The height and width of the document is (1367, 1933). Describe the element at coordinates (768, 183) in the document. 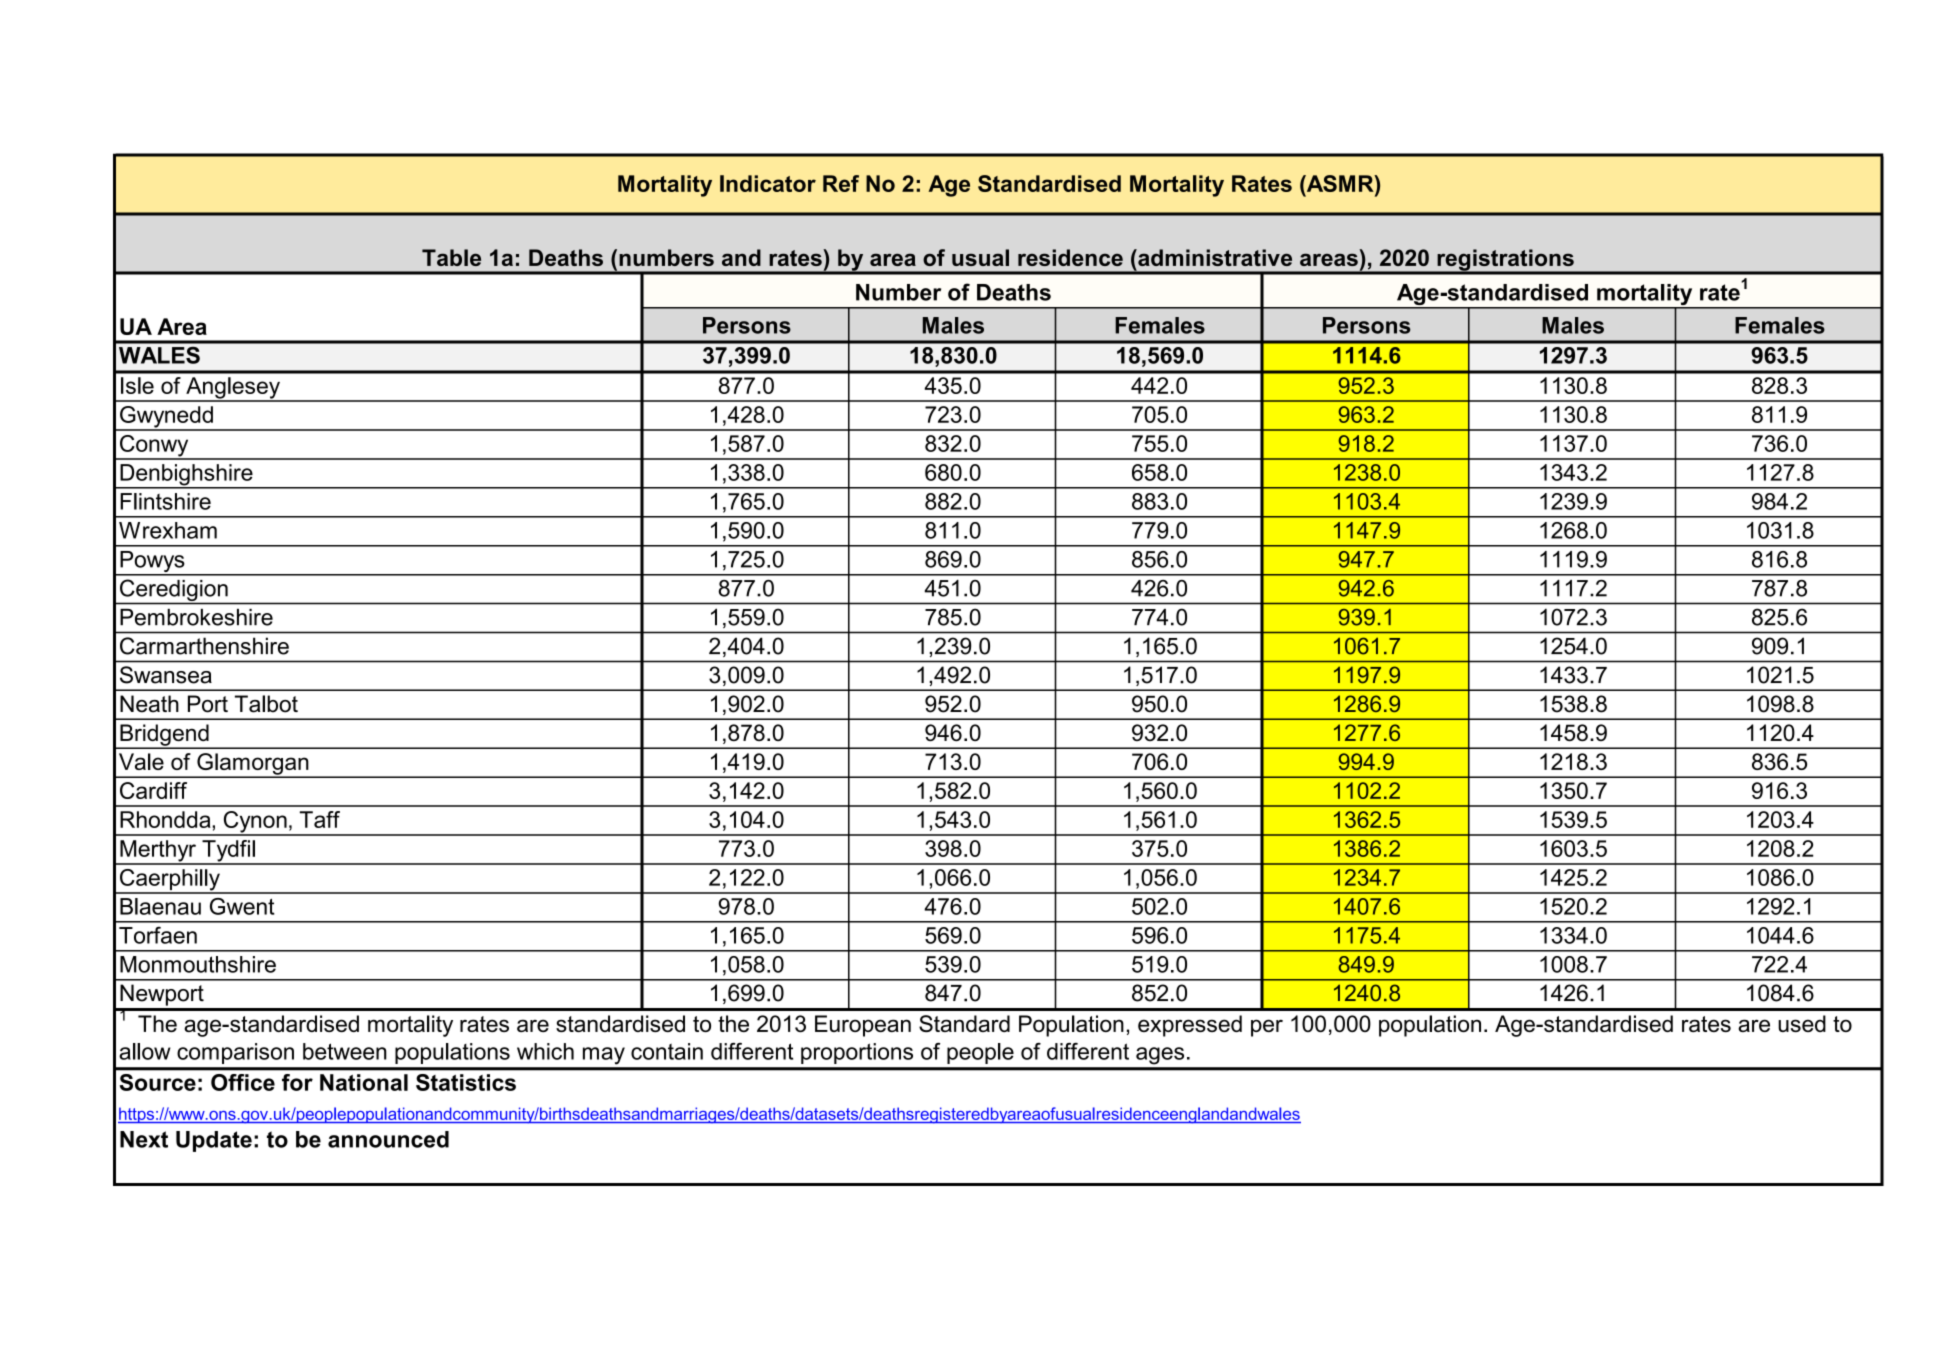

I see `Indicator` at that location.
